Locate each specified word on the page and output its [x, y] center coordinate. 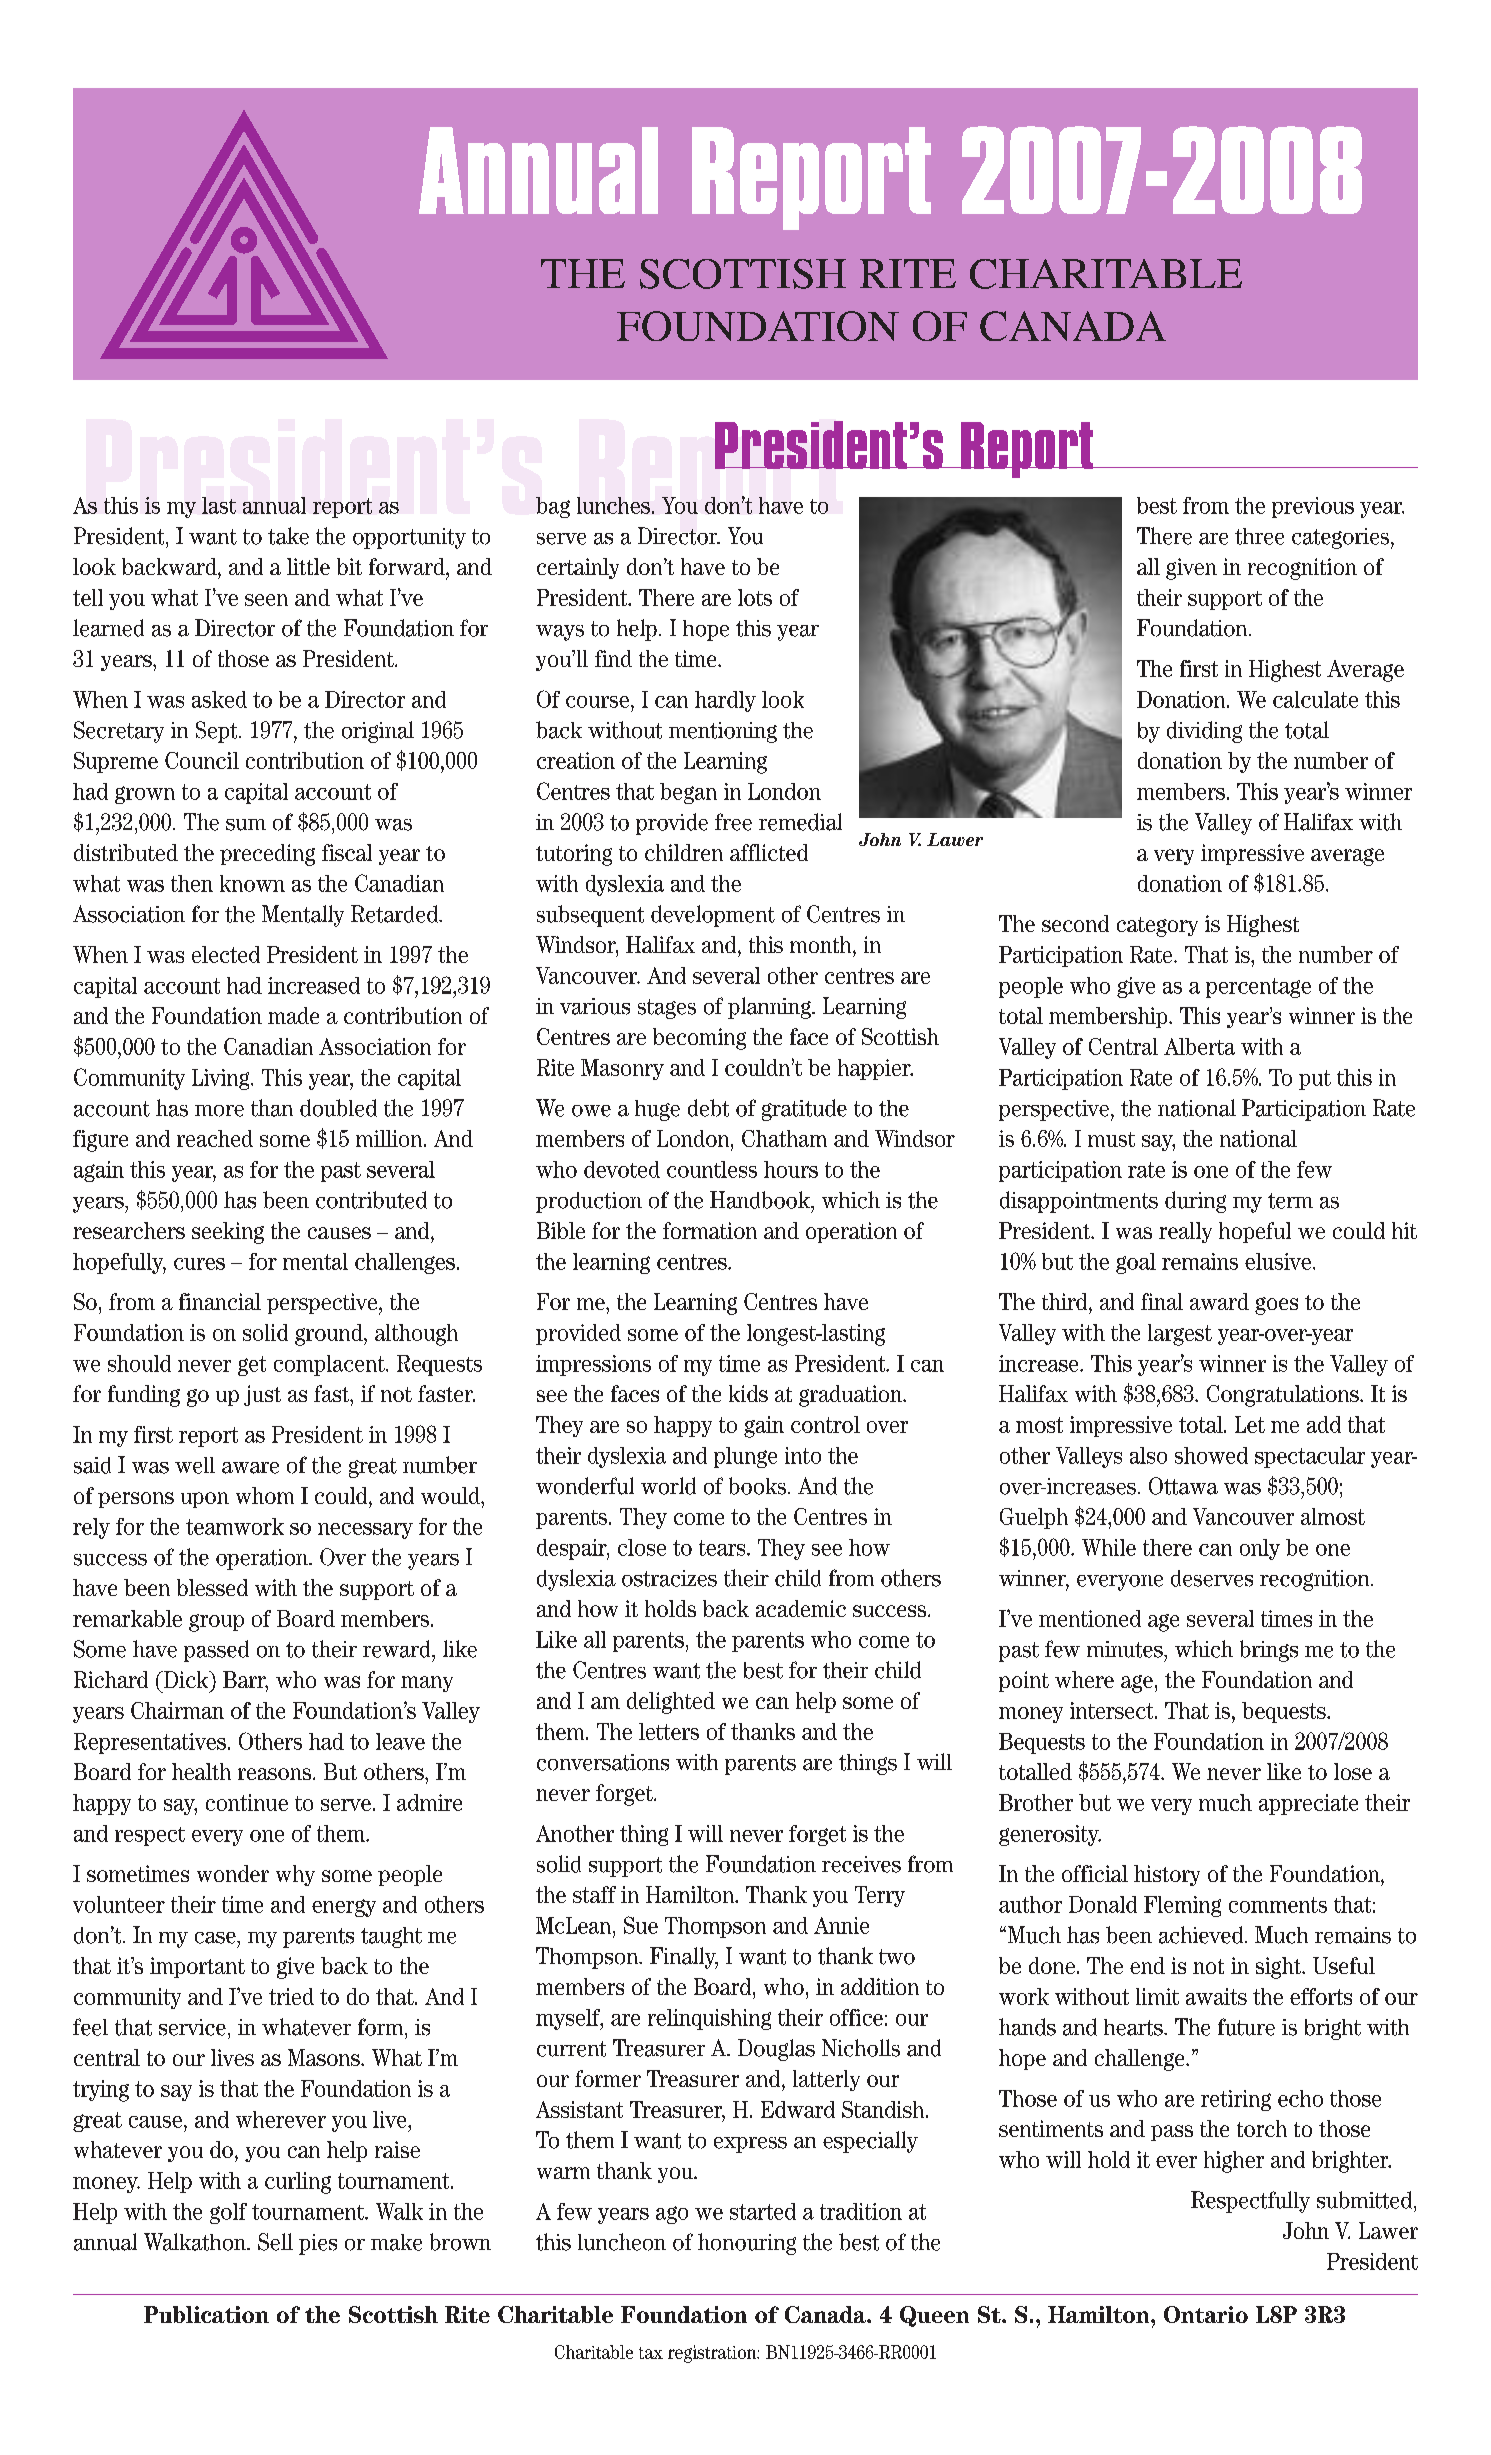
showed [1211, 1455]
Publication [206, 2314]
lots [755, 597]
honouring [747, 2244]
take [288, 536]
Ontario [1206, 2314]
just [262, 1395]
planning [770, 1008]
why [295, 1875]
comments [1278, 1905]
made [293, 1015]
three [1259, 536]
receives [861, 1864]
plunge [745, 1457]
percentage [1258, 988]
